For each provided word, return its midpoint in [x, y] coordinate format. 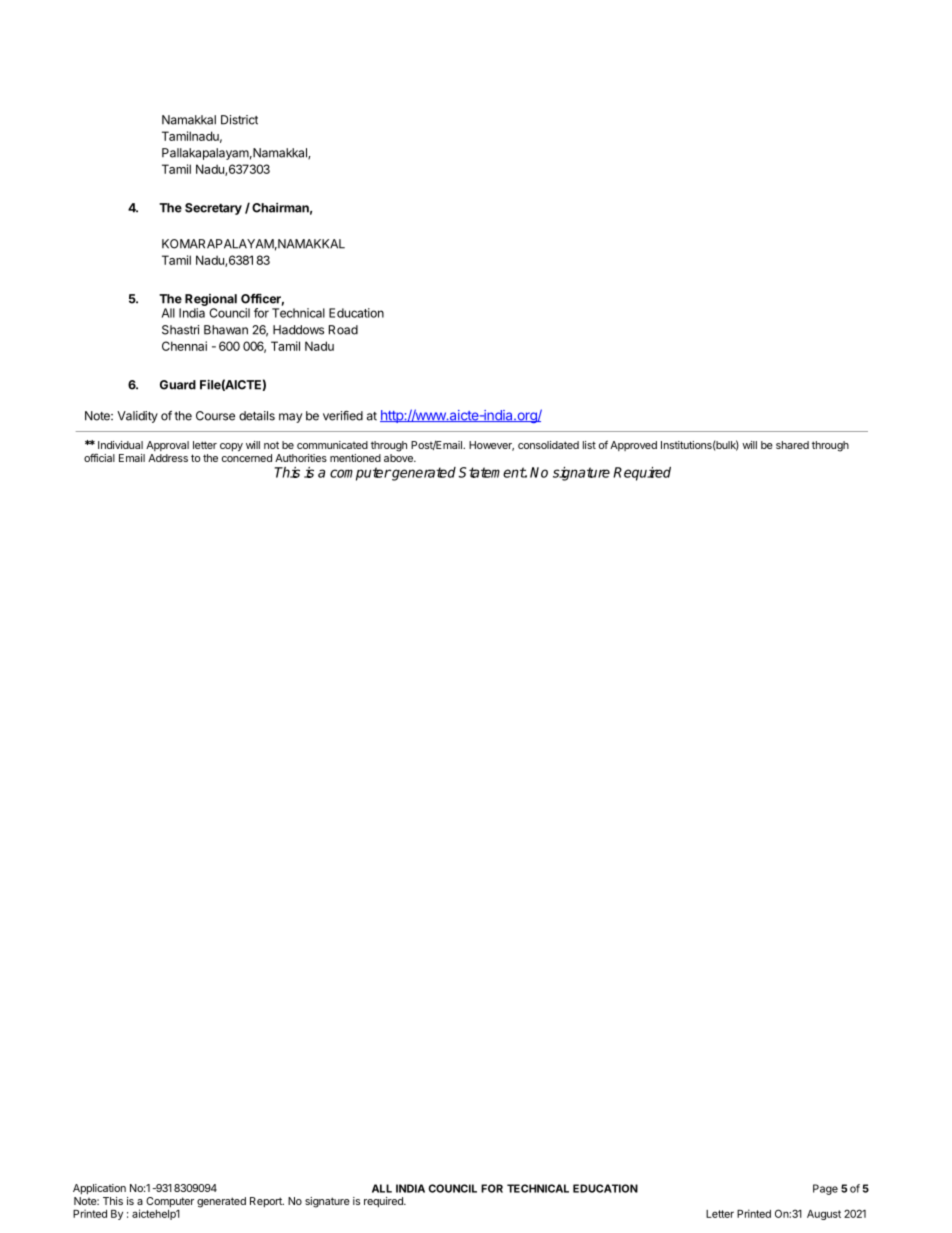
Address [168, 458]
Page [825, 1189]
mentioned [355, 458]
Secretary [213, 209]
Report [267, 1202]
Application [99, 1189]
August [824, 1215]
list [589, 445]
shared [792, 445]
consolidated [548, 445]
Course [215, 416]
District [239, 120]
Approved [633, 446]
